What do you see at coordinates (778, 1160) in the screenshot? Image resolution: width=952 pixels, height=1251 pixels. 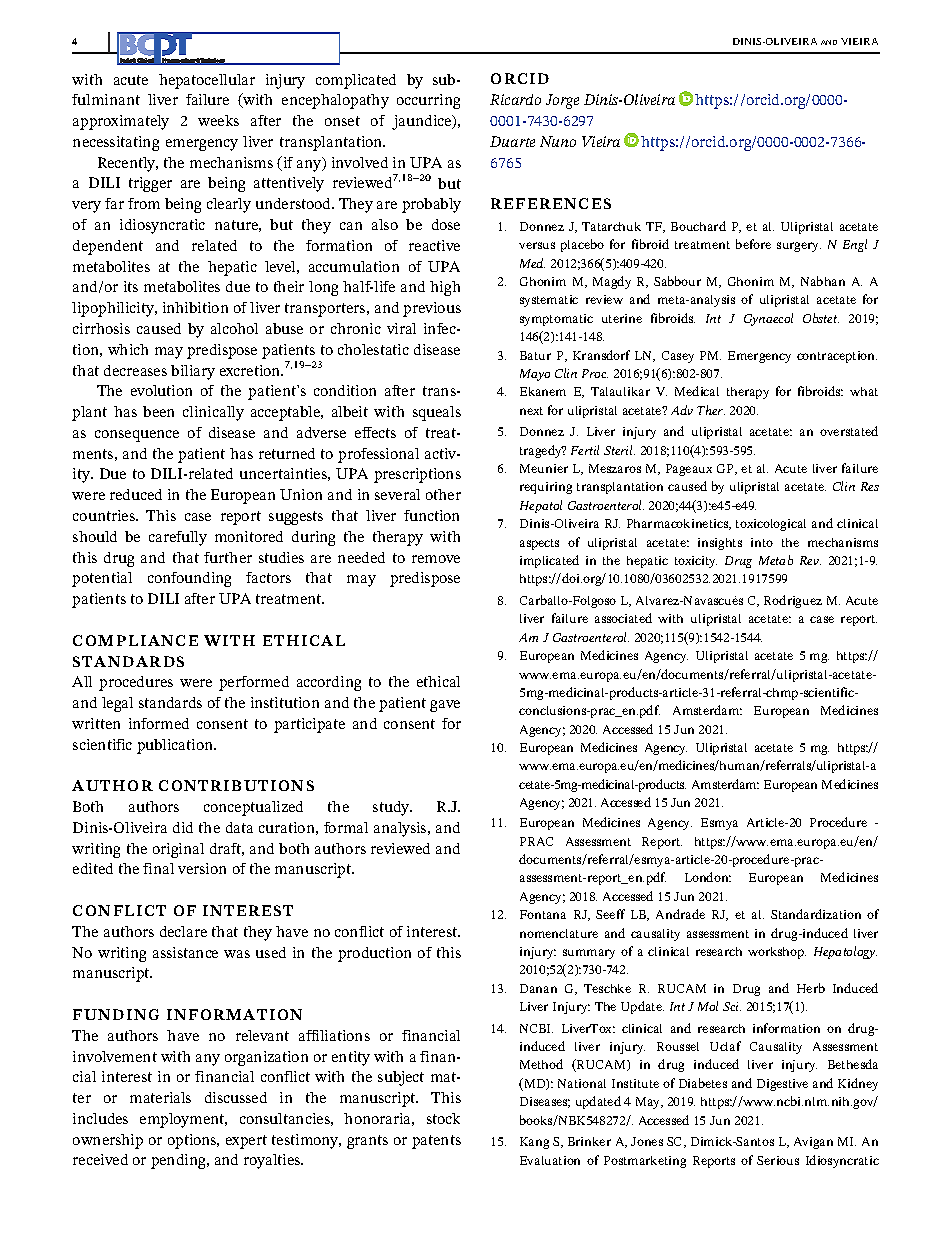 I see `Serious` at bounding box center [778, 1160].
